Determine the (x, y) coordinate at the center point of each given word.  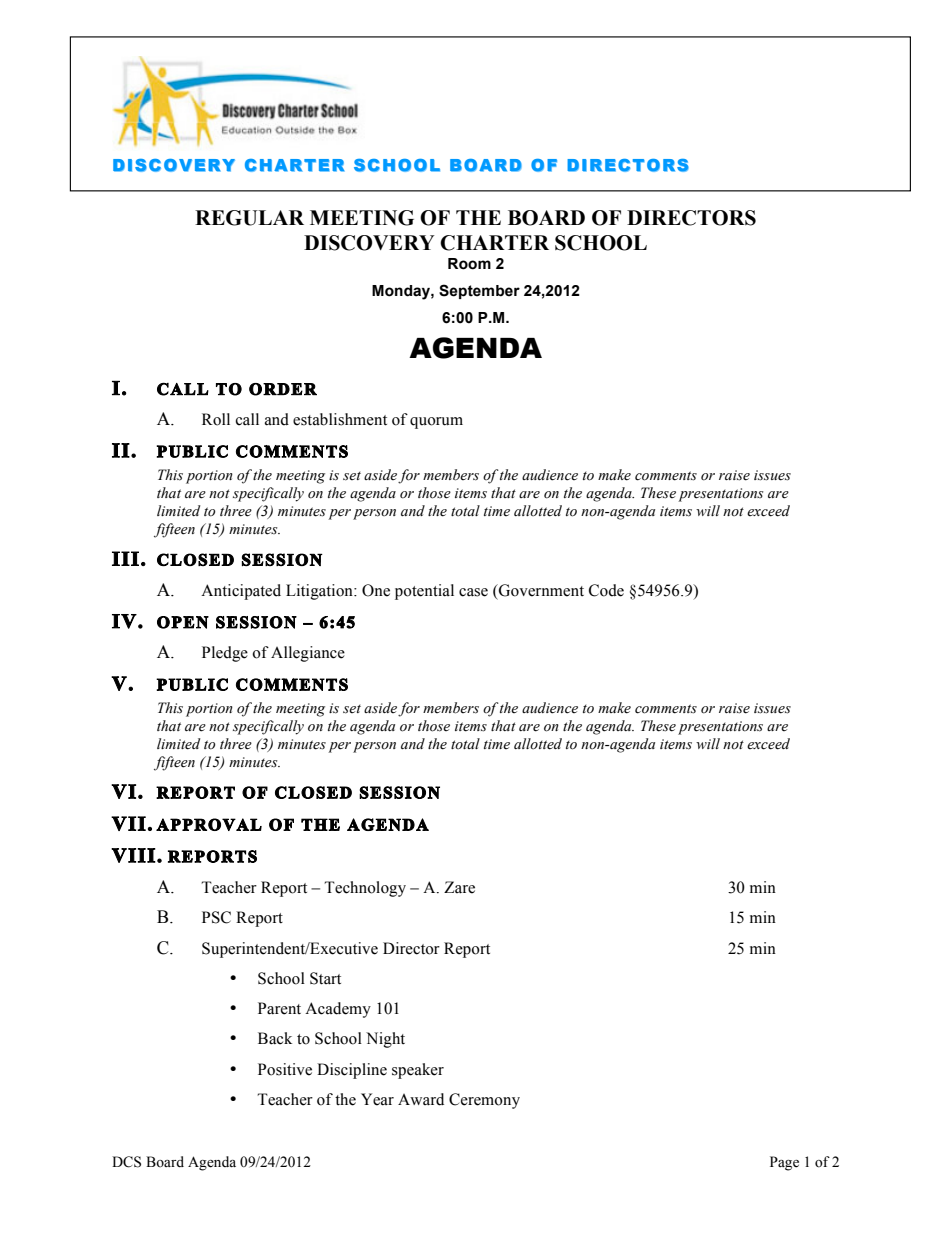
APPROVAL (209, 824)
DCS (126, 1162)
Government (540, 590)
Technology (365, 889)
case (473, 592)
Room (469, 264)
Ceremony (484, 1101)
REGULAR (249, 218)
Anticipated (241, 592)
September (479, 291)
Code (606, 590)
